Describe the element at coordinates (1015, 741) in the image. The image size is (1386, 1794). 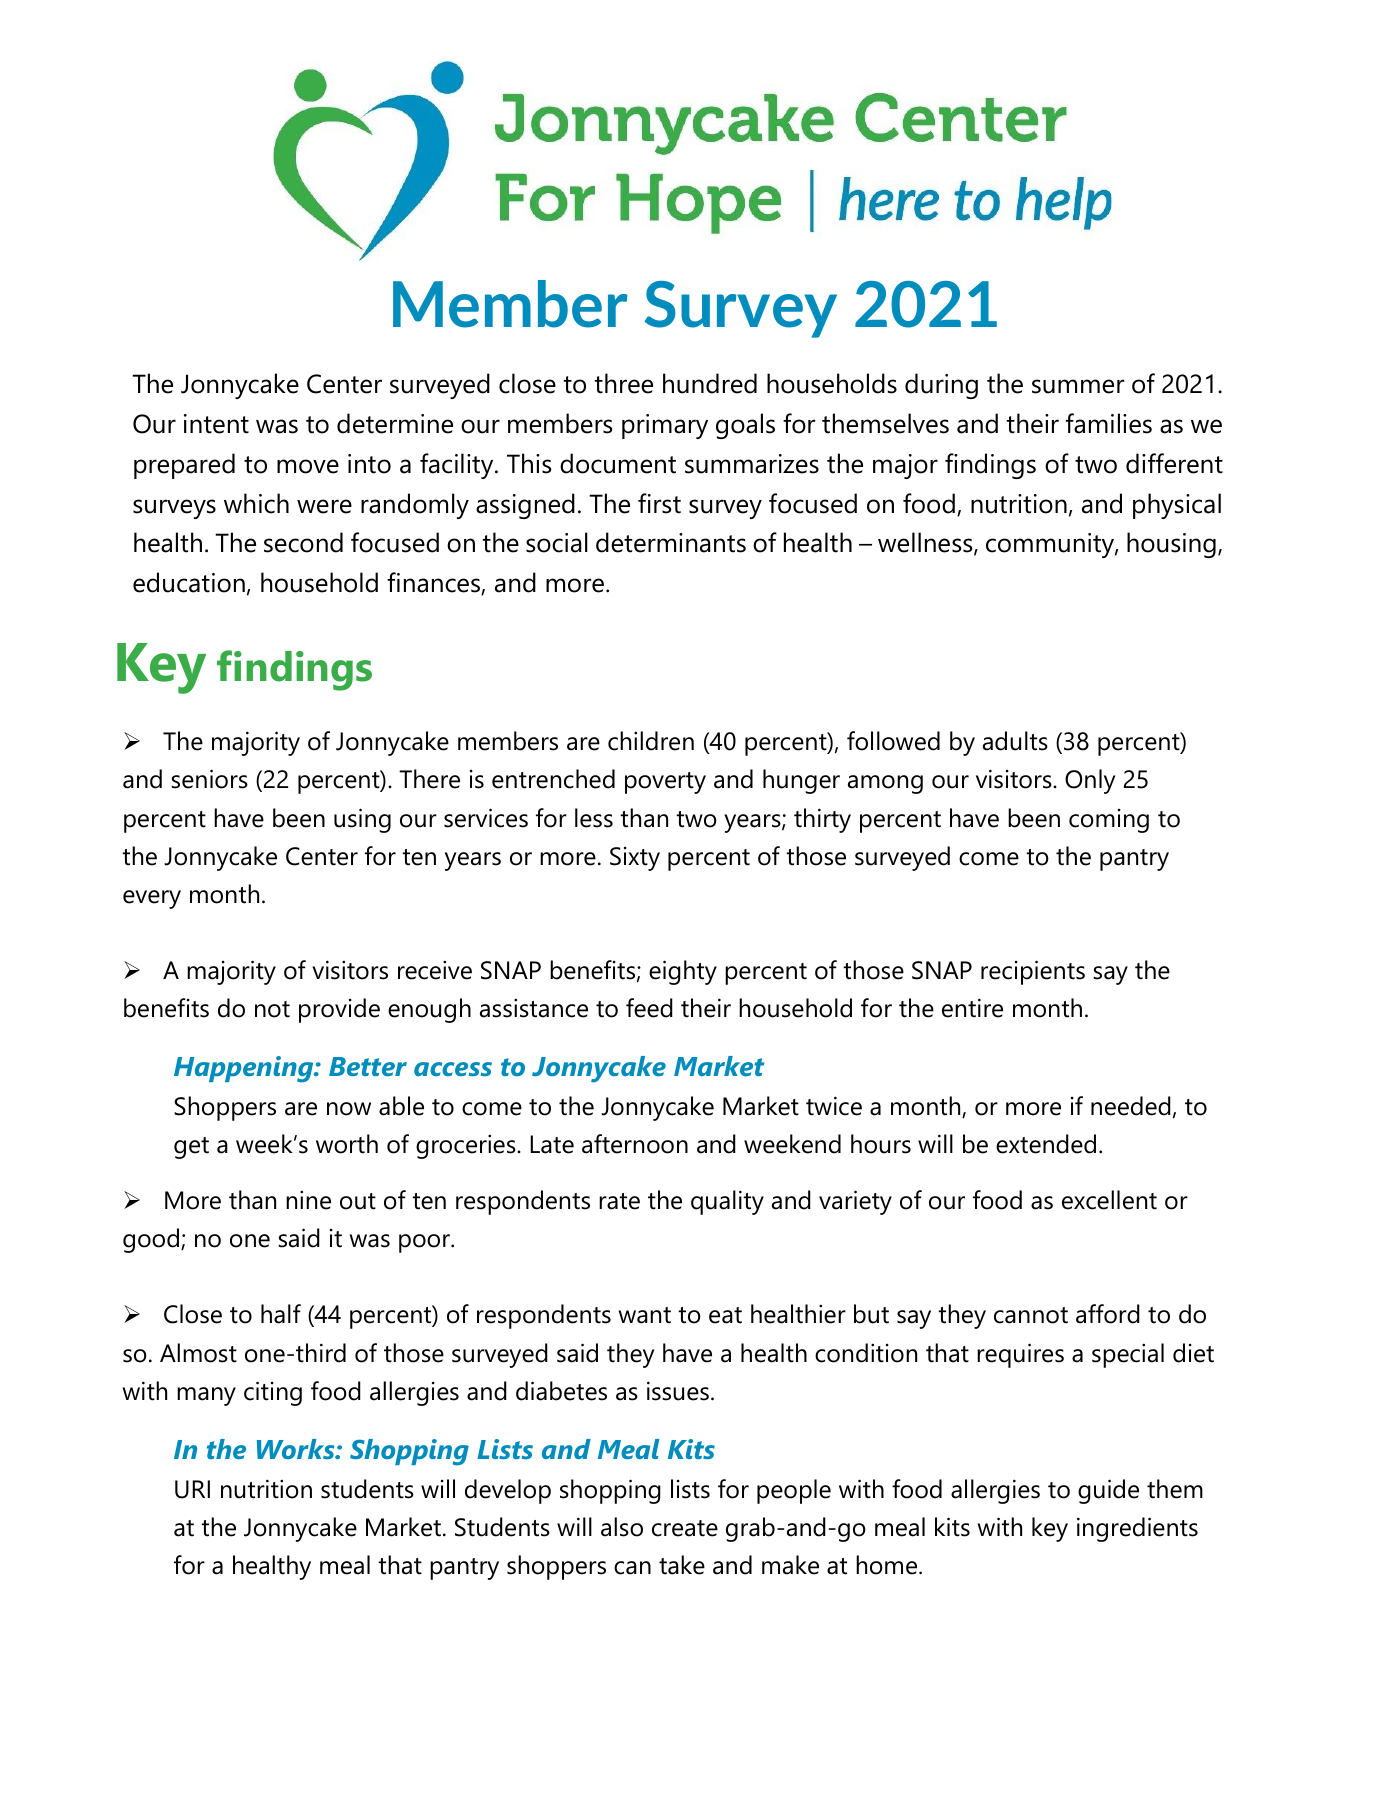
I see `adults` at that location.
